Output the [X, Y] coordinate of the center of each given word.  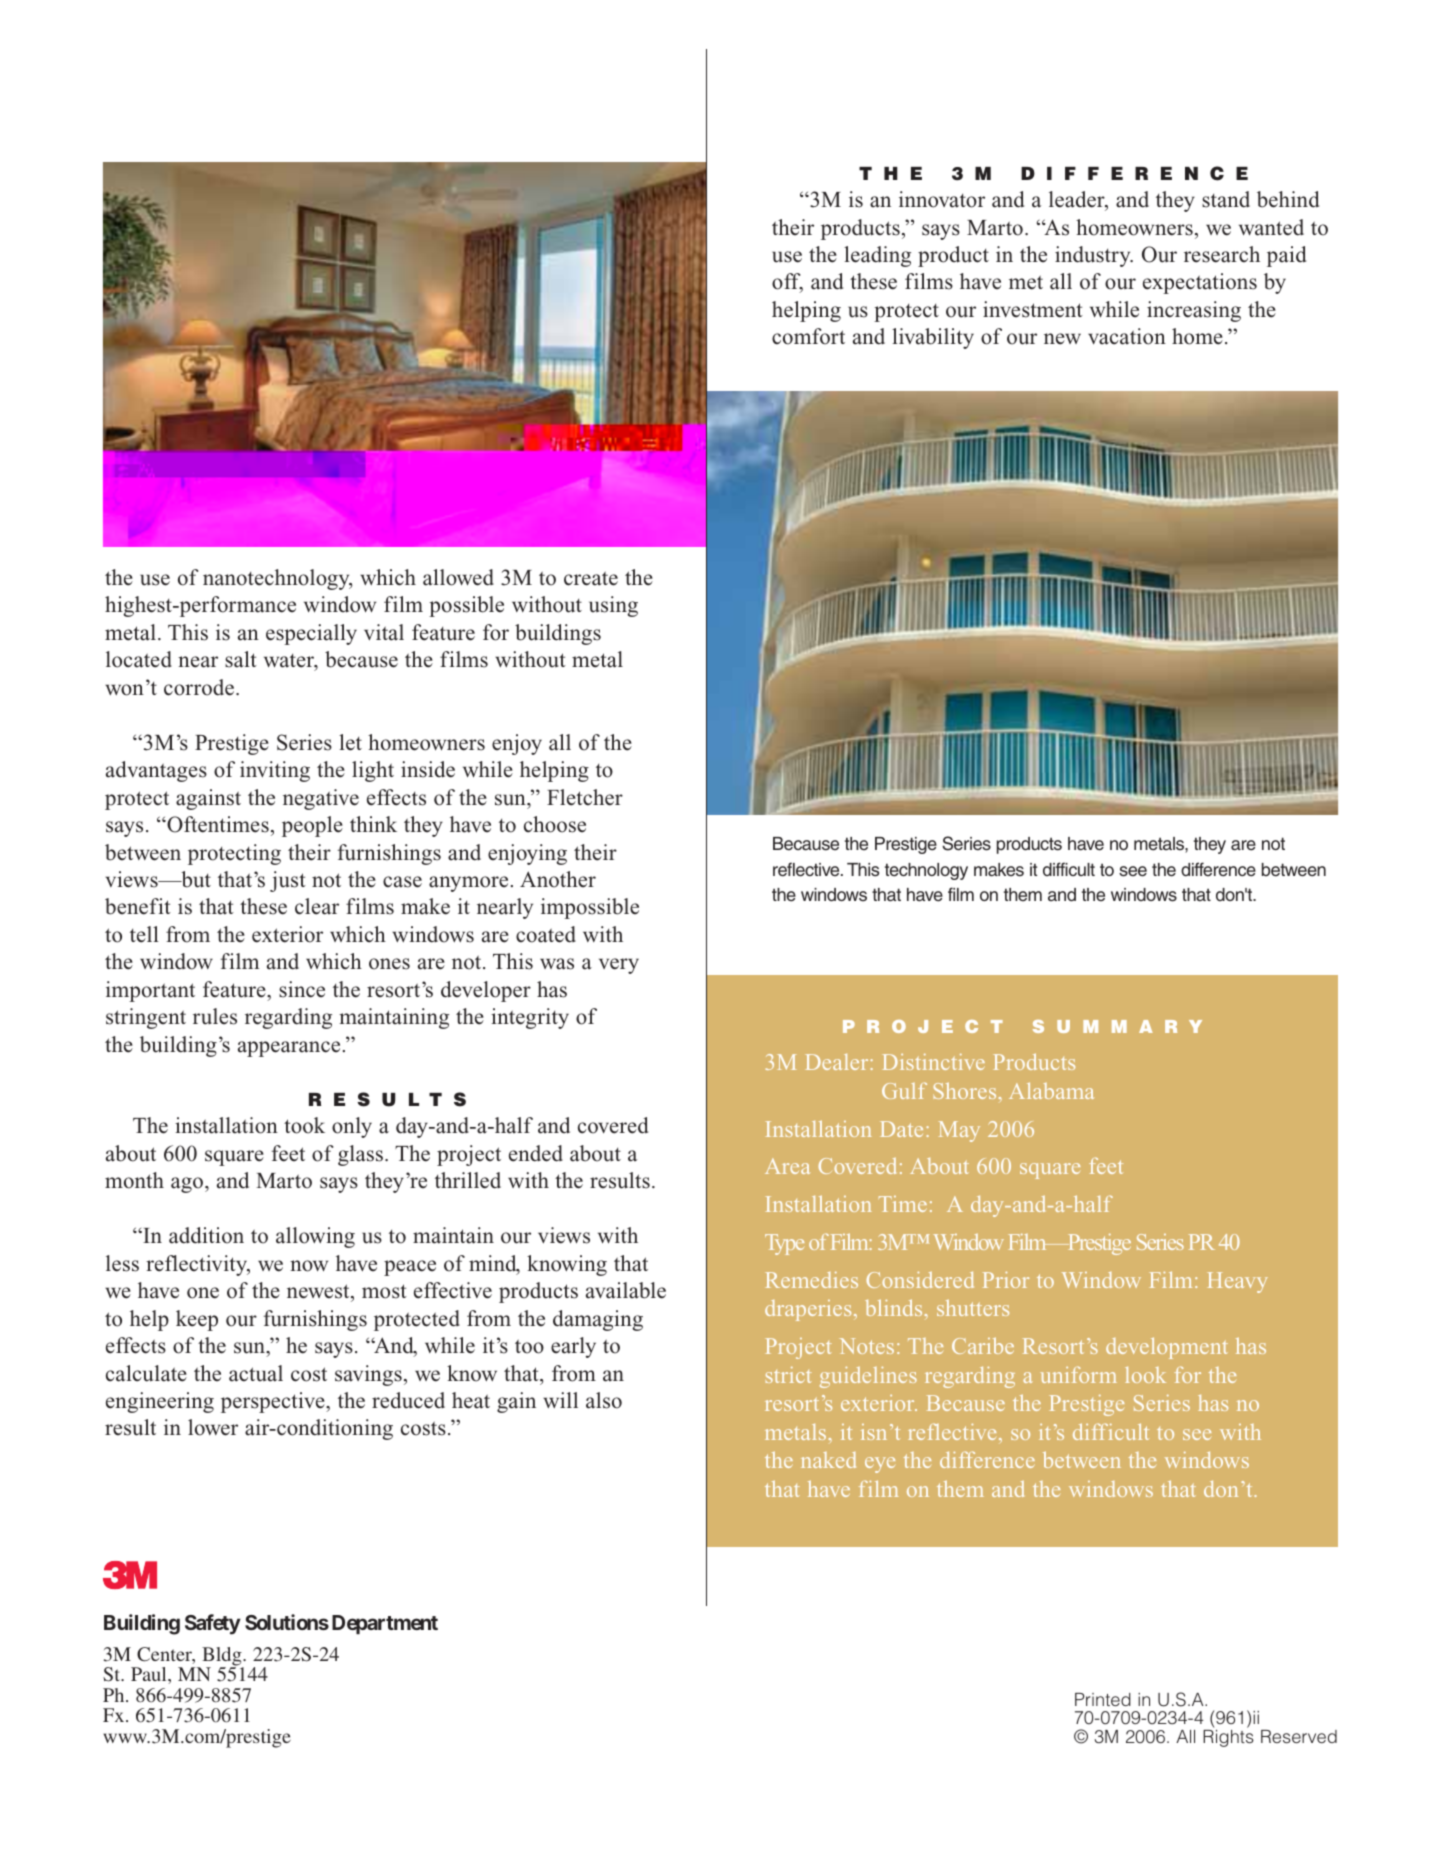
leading [877, 256]
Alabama [1051, 1090]
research [1222, 254]
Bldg [223, 1657]
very [619, 966]
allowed [458, 577]
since [302, 989]
